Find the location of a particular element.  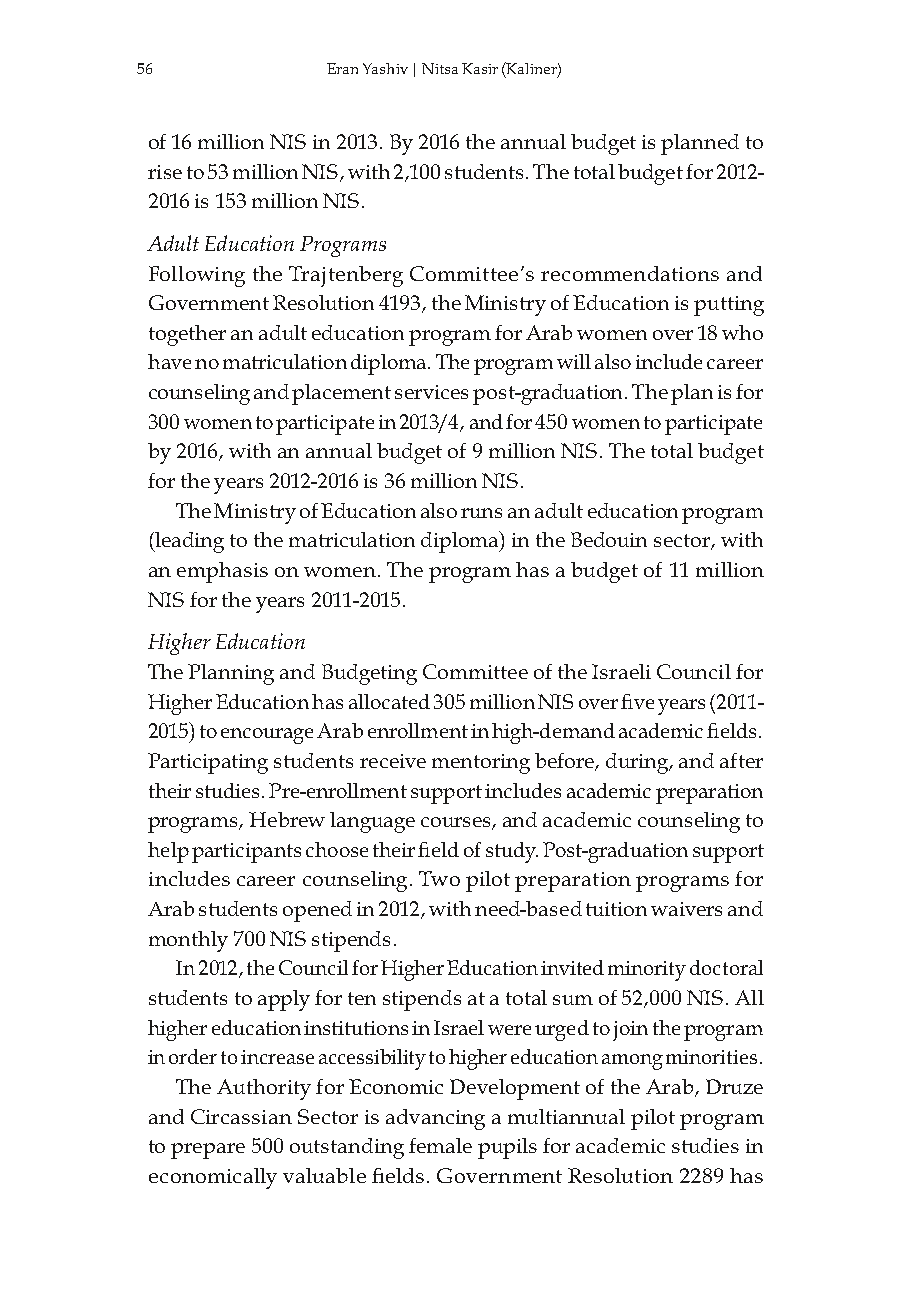

putting is located at coordinates (729, 306).
